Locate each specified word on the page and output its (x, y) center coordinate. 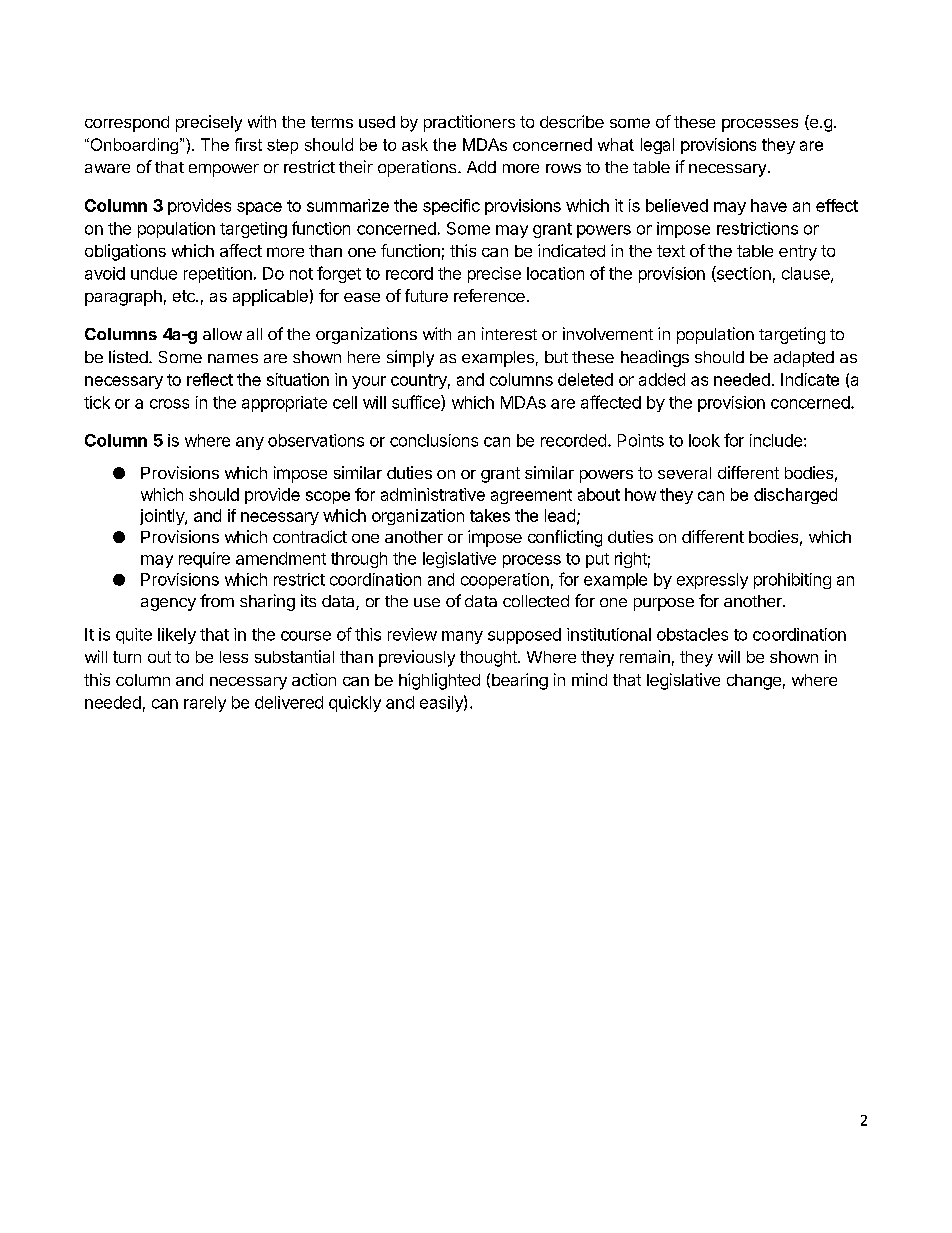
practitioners (469, 123)
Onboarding (134, 146)
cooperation (505, 581)
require (204, 560)
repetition (218, 275)
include (776, 440)
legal (657, 146)
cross (169, 404)
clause (807, 274)
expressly (712, 581)
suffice (417, 403)
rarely (205, 704)
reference (489, 295)
